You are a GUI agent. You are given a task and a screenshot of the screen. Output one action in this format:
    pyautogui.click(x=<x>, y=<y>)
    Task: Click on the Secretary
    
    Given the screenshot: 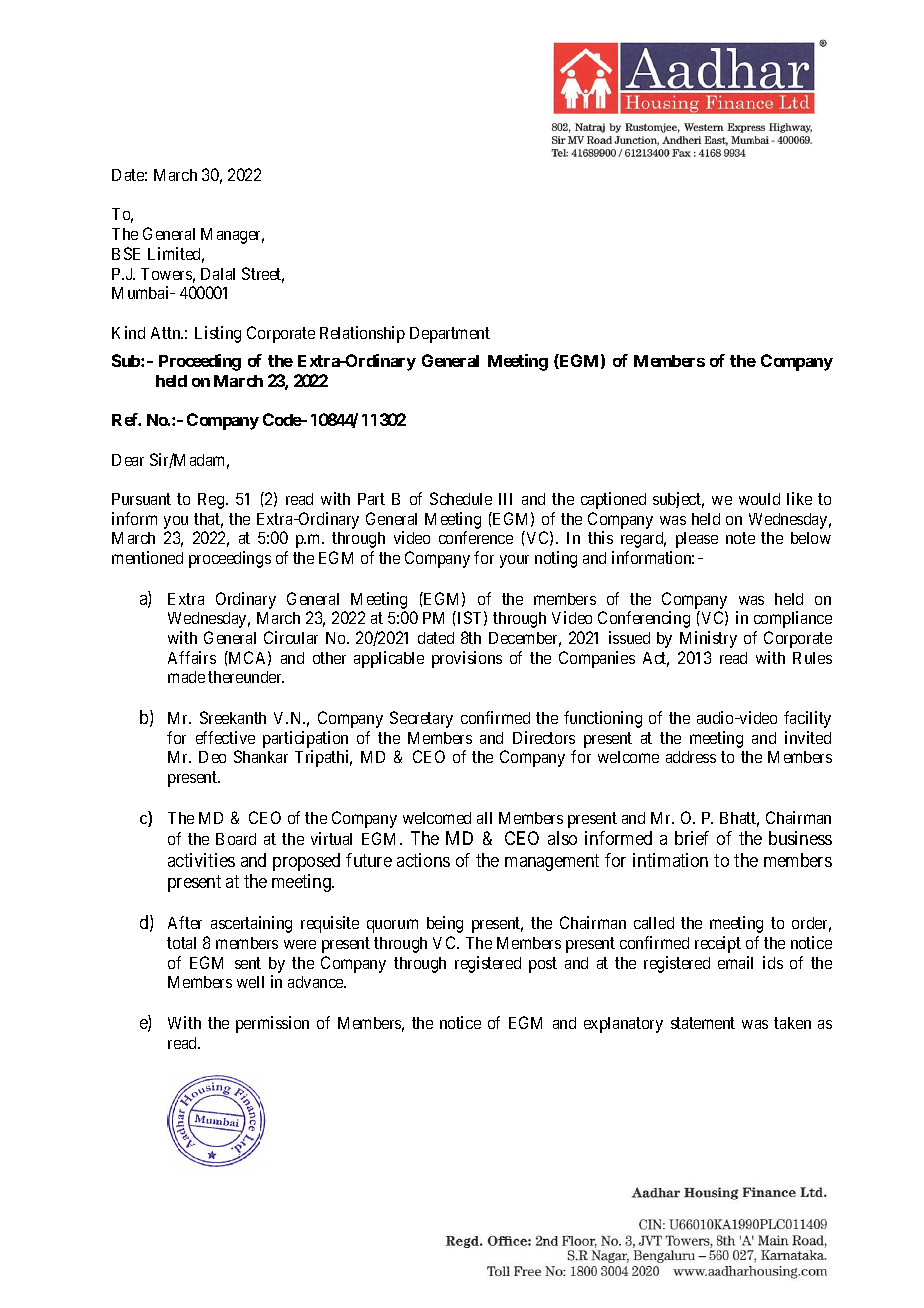 What is the action you would take?
    pyautogui.click(x=421, y=719)
